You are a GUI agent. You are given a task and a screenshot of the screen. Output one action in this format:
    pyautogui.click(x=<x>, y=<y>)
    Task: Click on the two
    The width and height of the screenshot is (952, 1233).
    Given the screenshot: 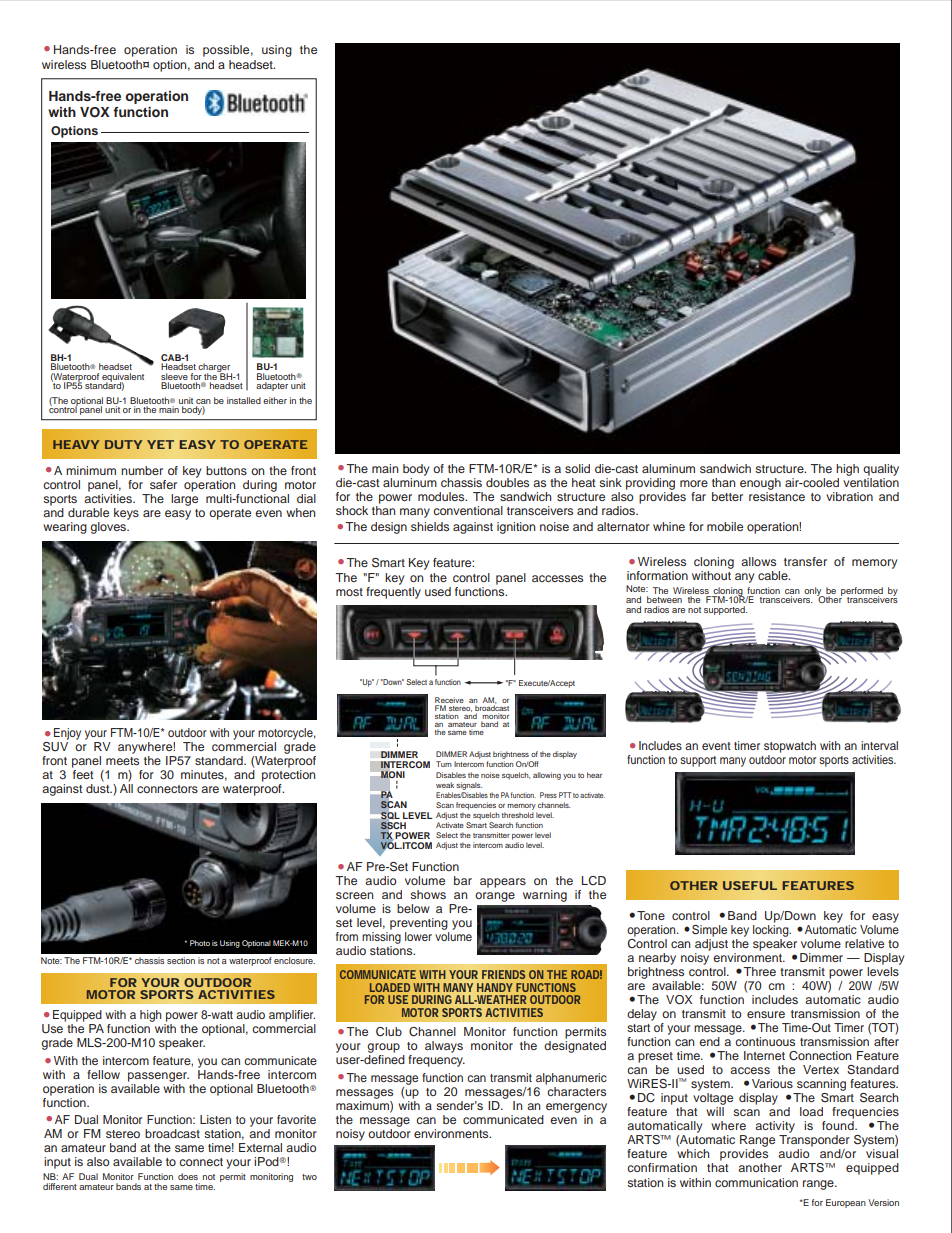 What is the action you would take?
    pyautogui.click(x=309, y=1177)
